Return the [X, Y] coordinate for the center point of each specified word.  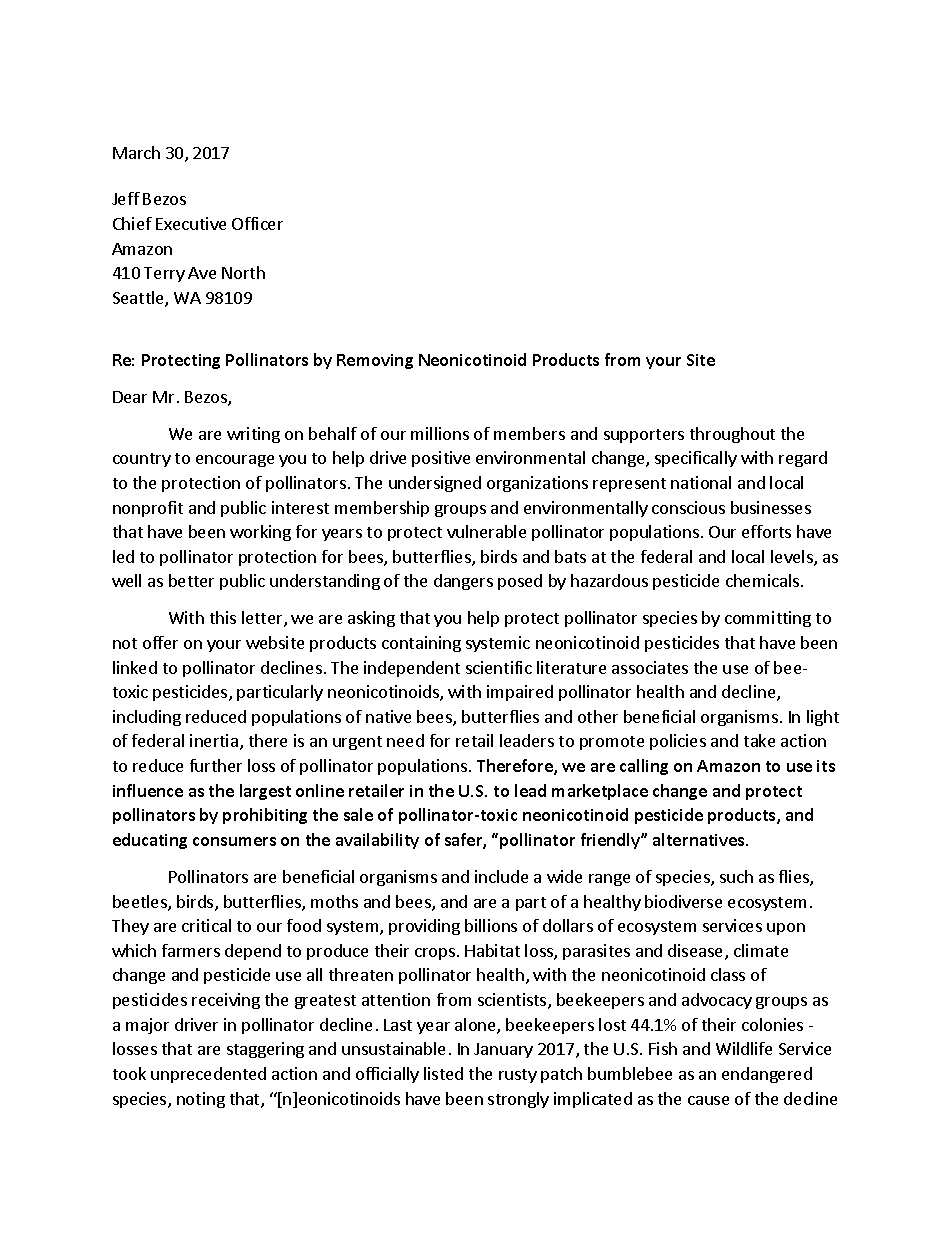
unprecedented [208, 1075]
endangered [767, 1075]
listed [443, 1073]
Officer [257, 223]
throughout [732, 435]
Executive [191, 223]
